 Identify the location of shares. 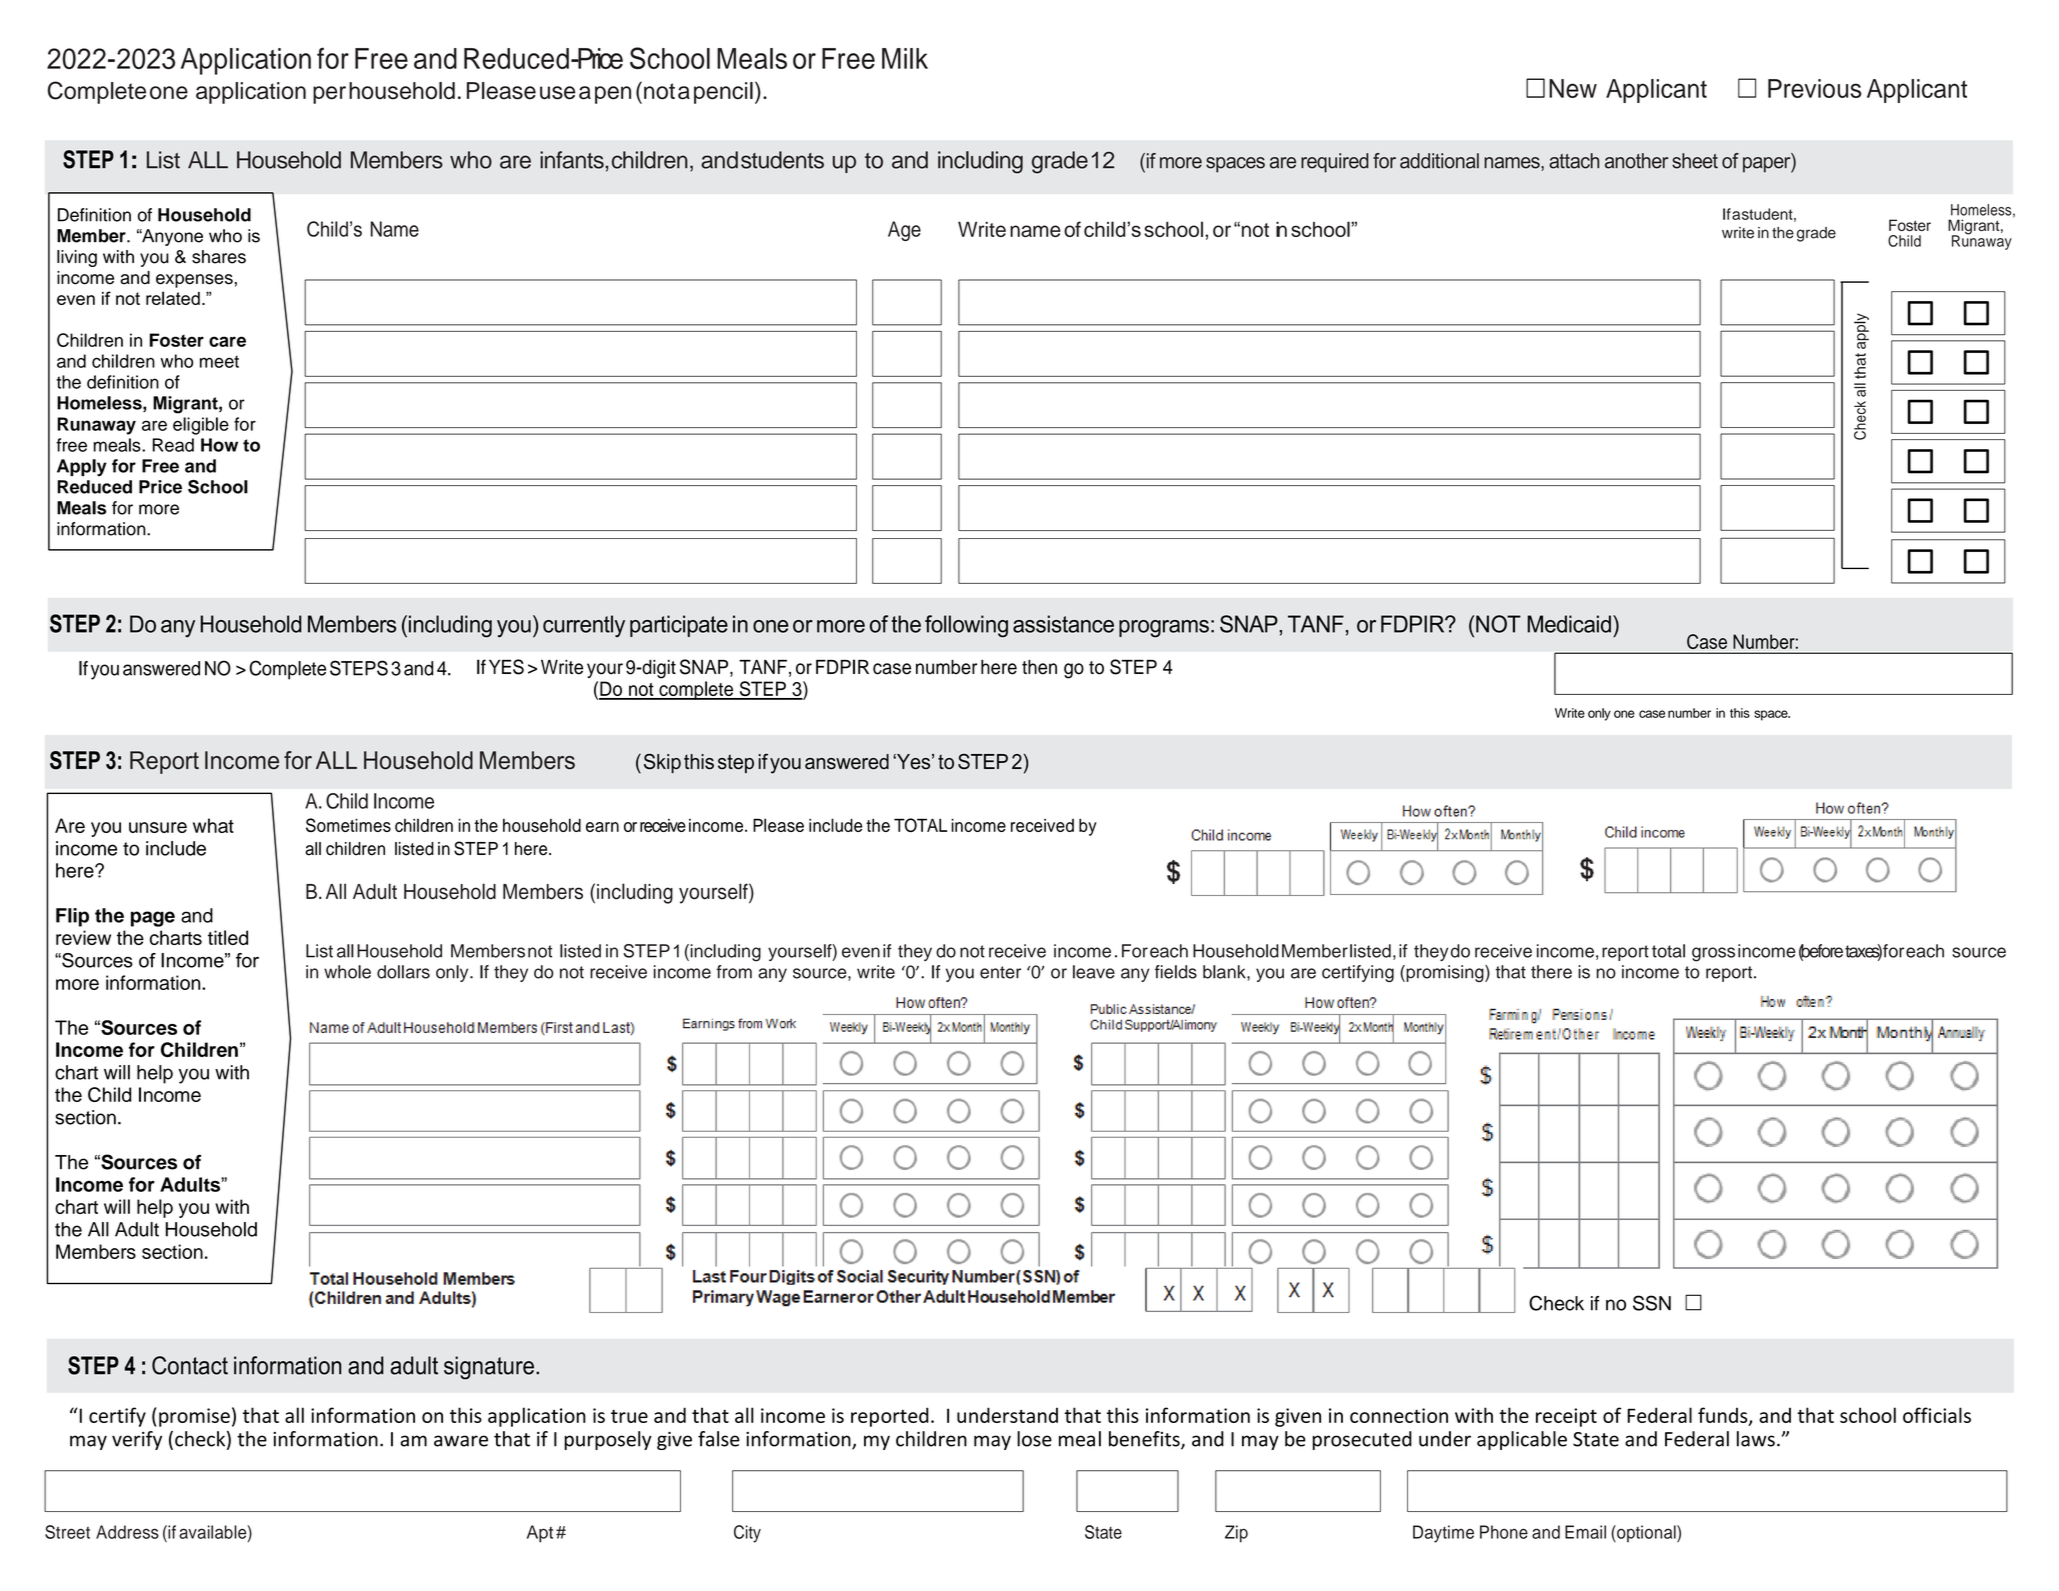
(219, 257).
